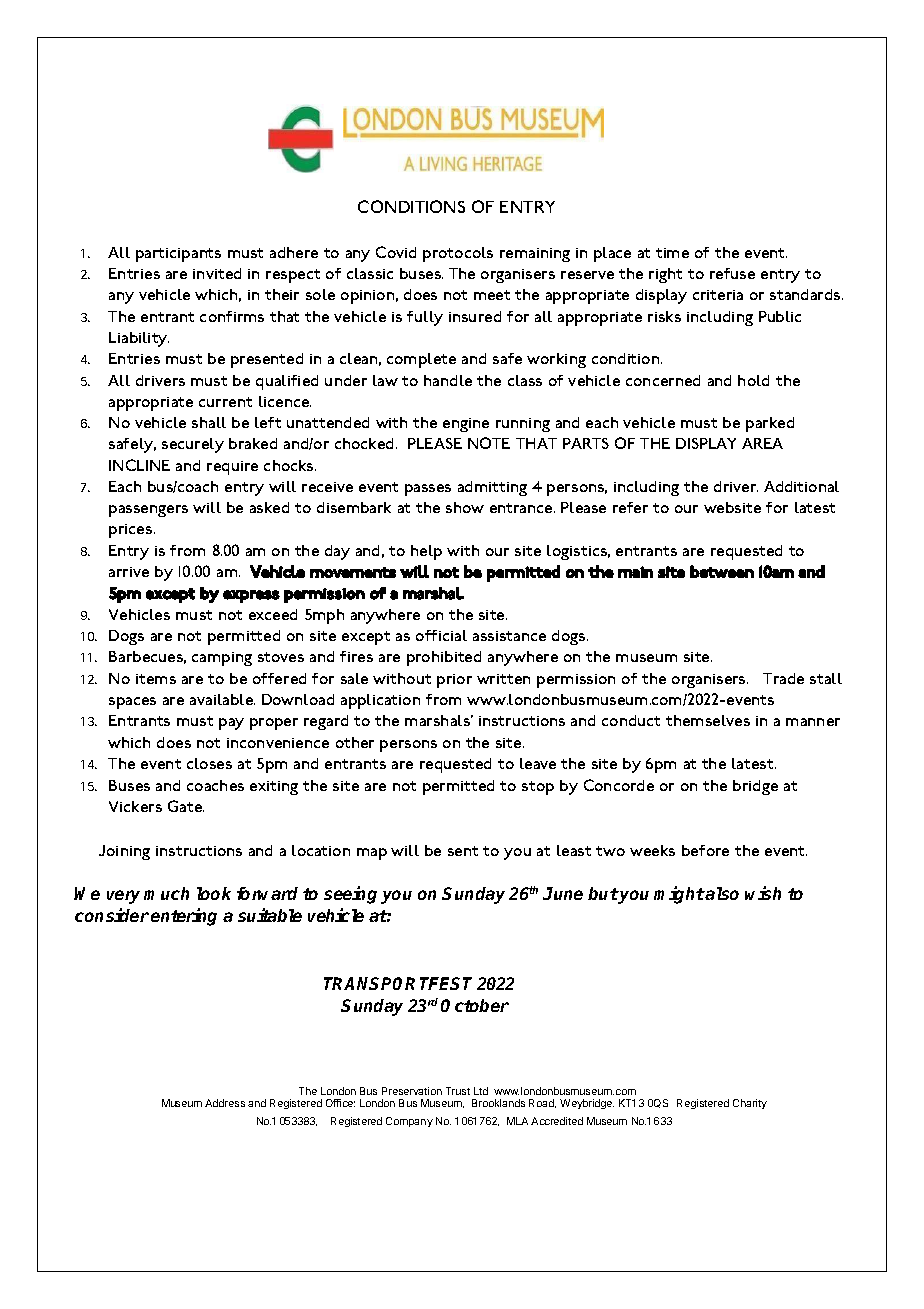 The image size is (924, 1309). What do you see at coordinates (458, 1091) in the image?
I see `Trust` at bounding box center [458, 1091].
